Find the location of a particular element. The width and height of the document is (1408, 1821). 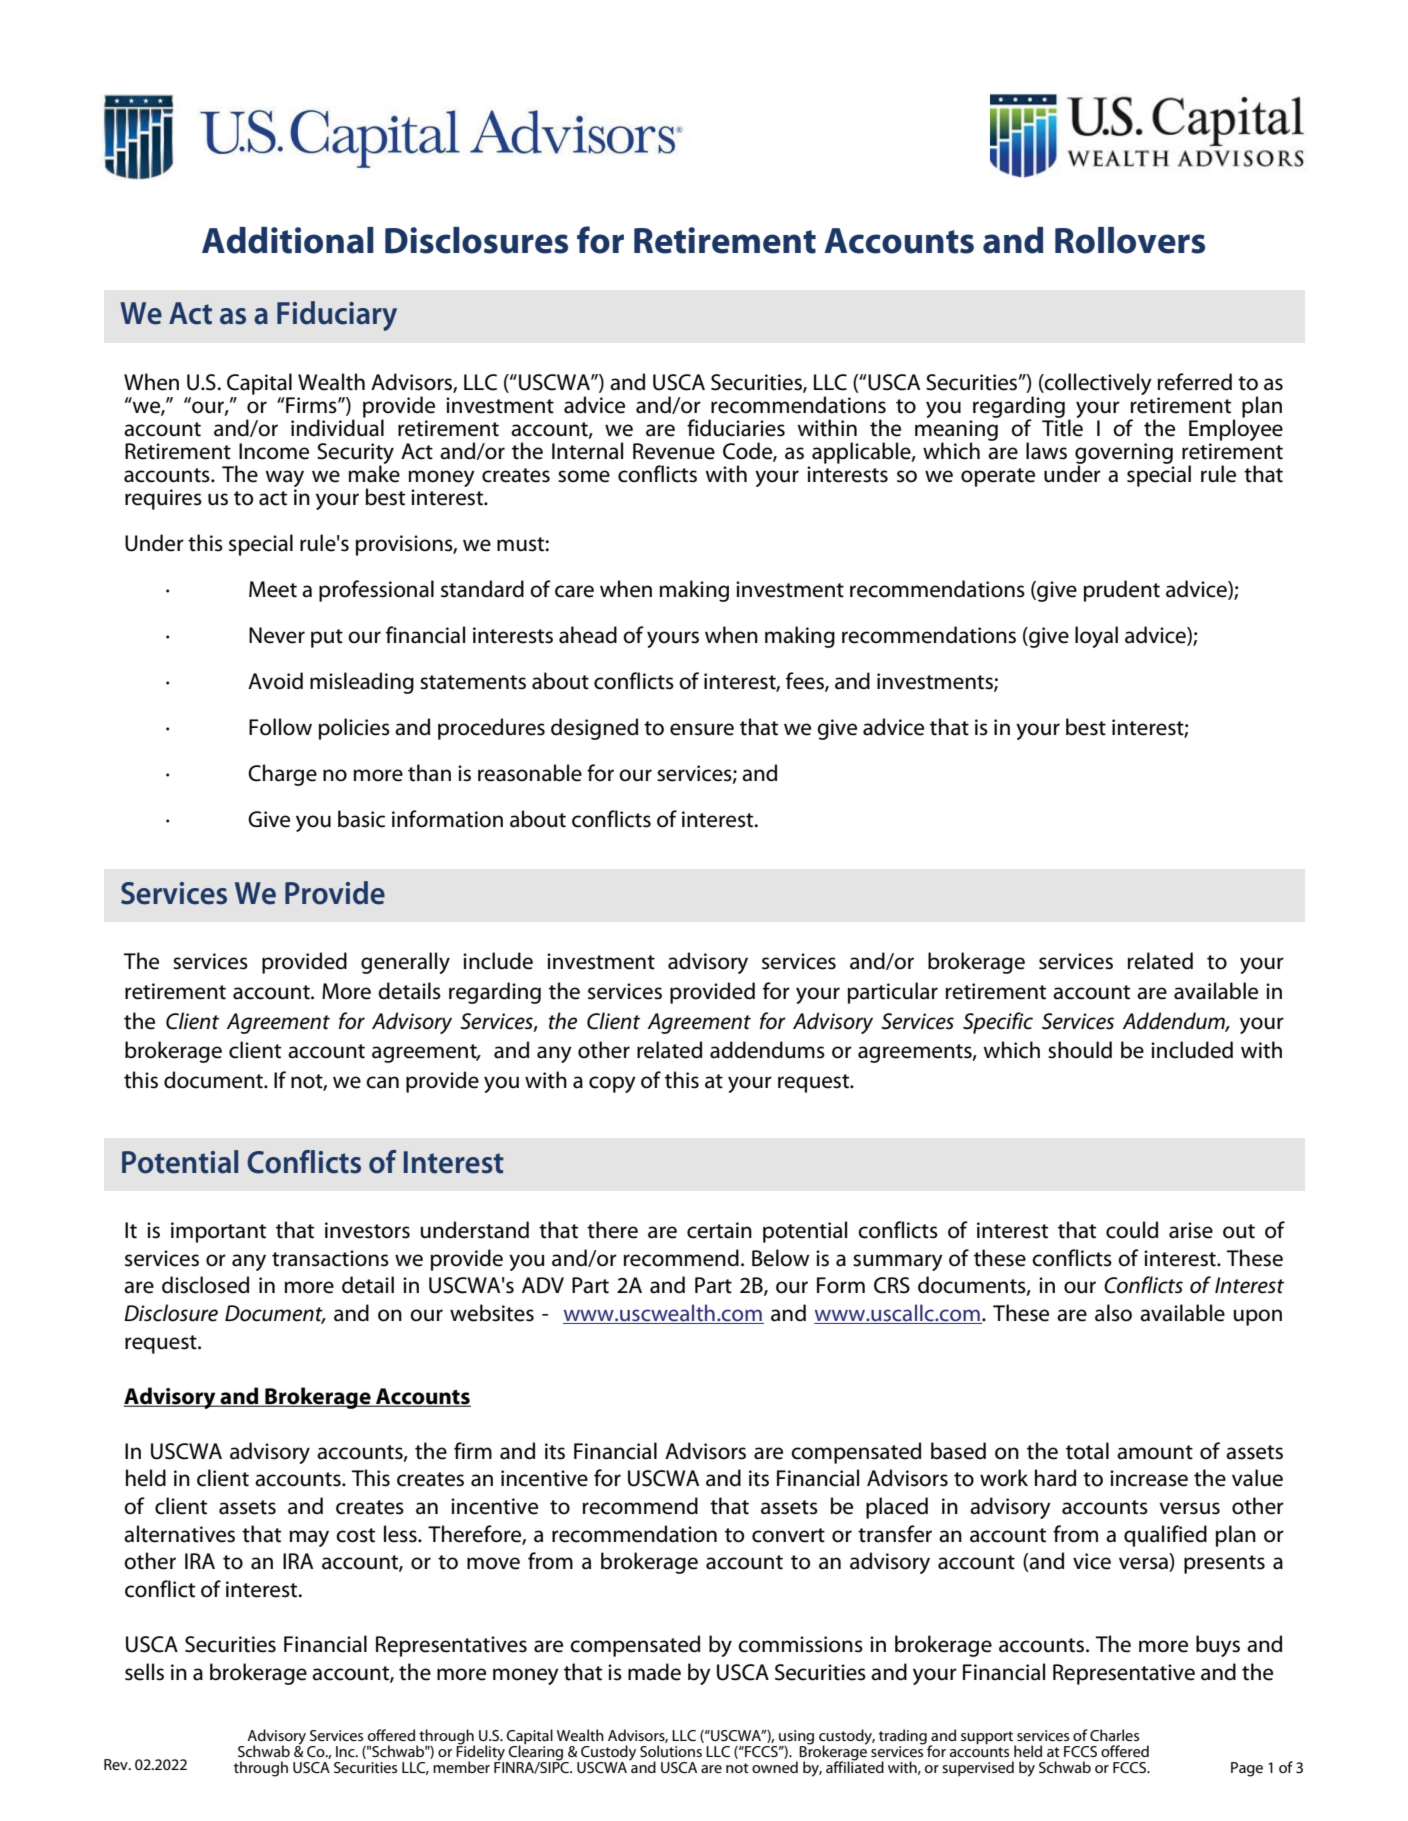

fiduciaries is located at coordinates (736, 428).
